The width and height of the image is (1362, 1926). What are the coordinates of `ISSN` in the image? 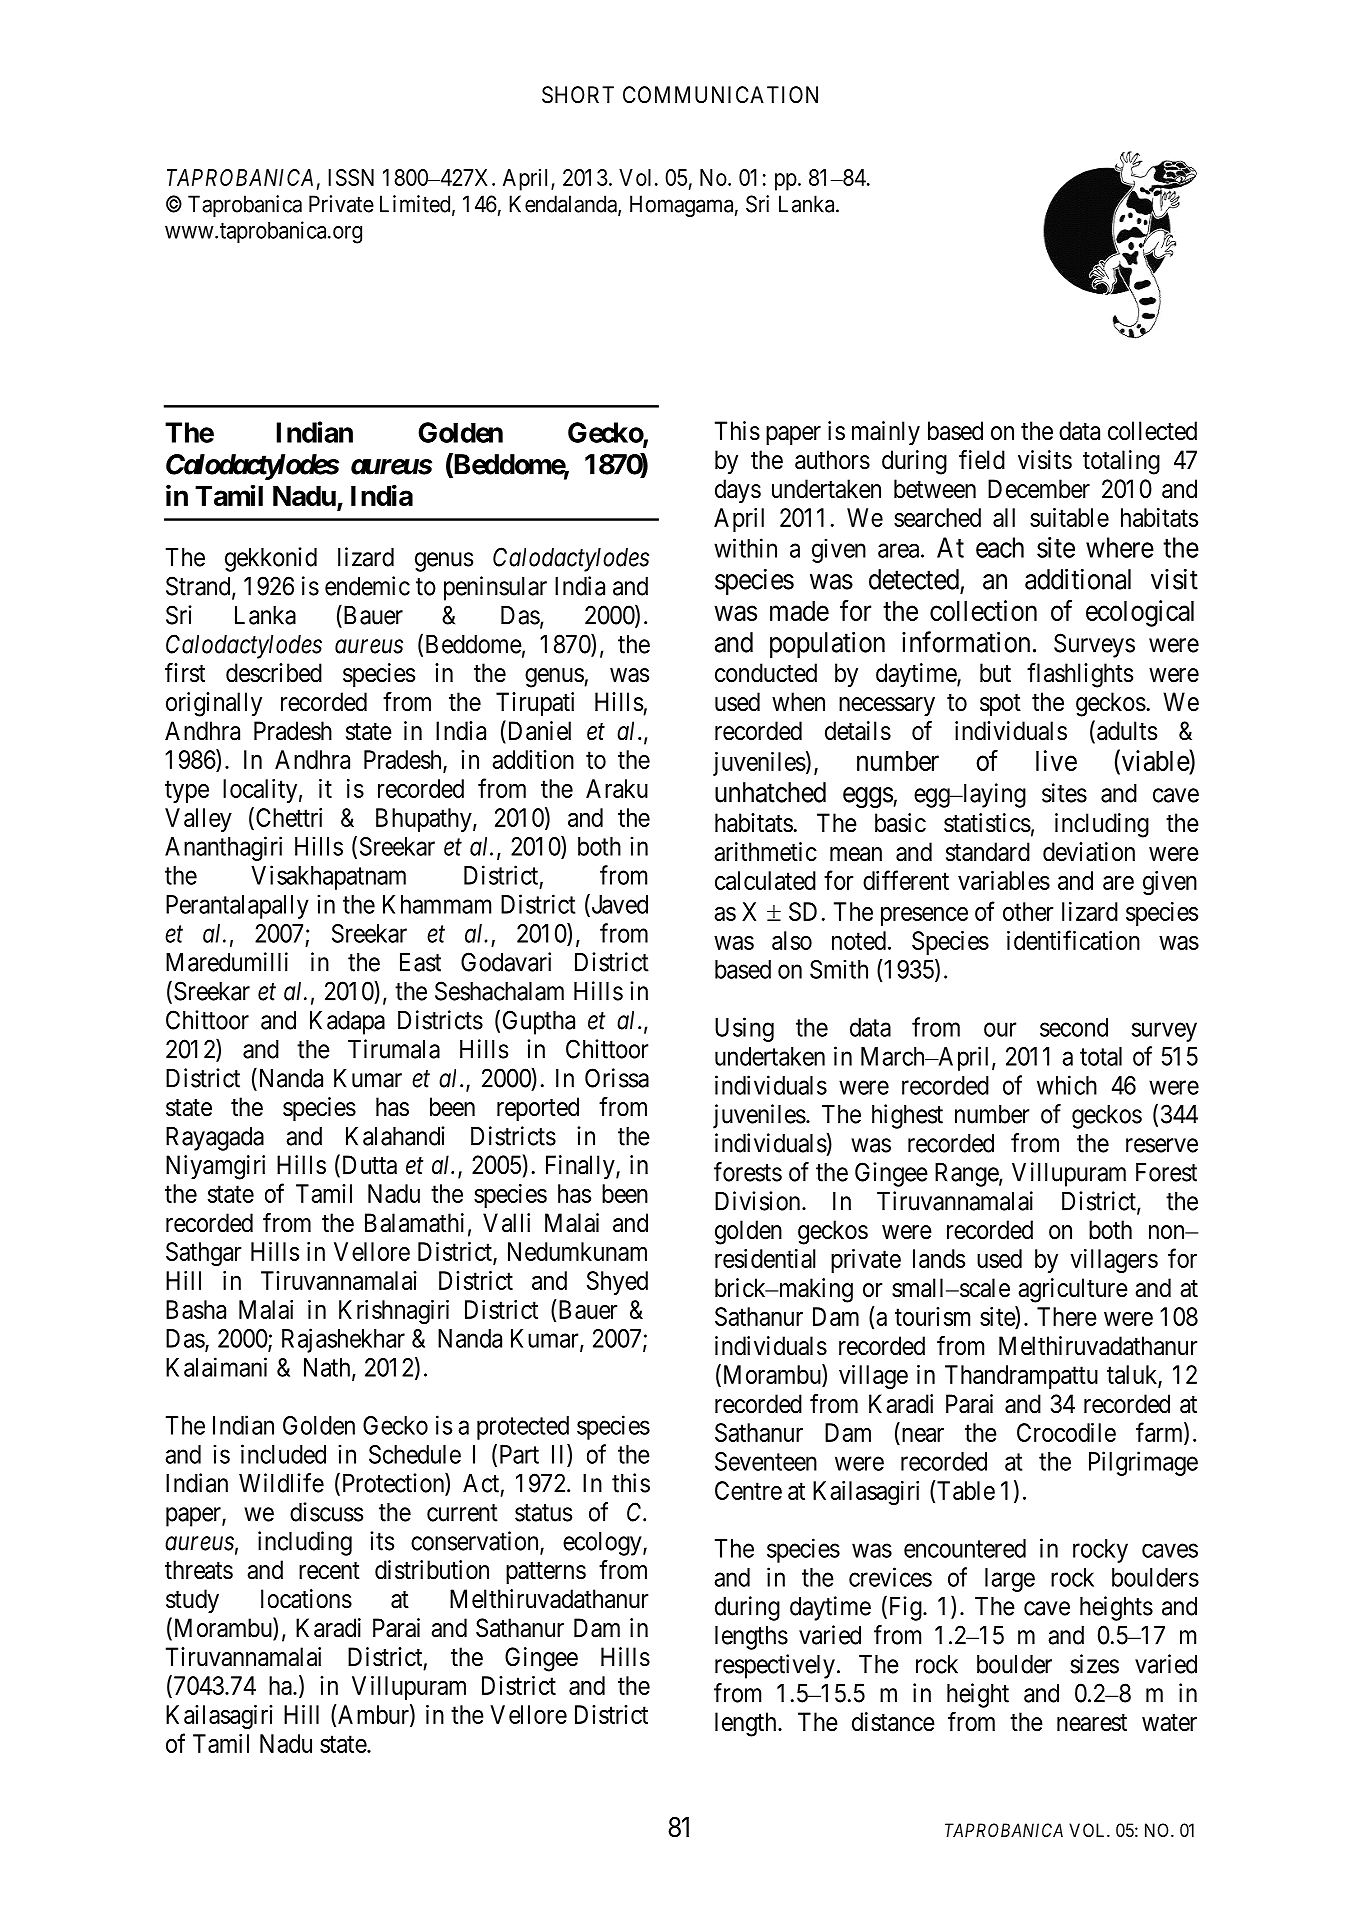 It's located at (351, 177).
